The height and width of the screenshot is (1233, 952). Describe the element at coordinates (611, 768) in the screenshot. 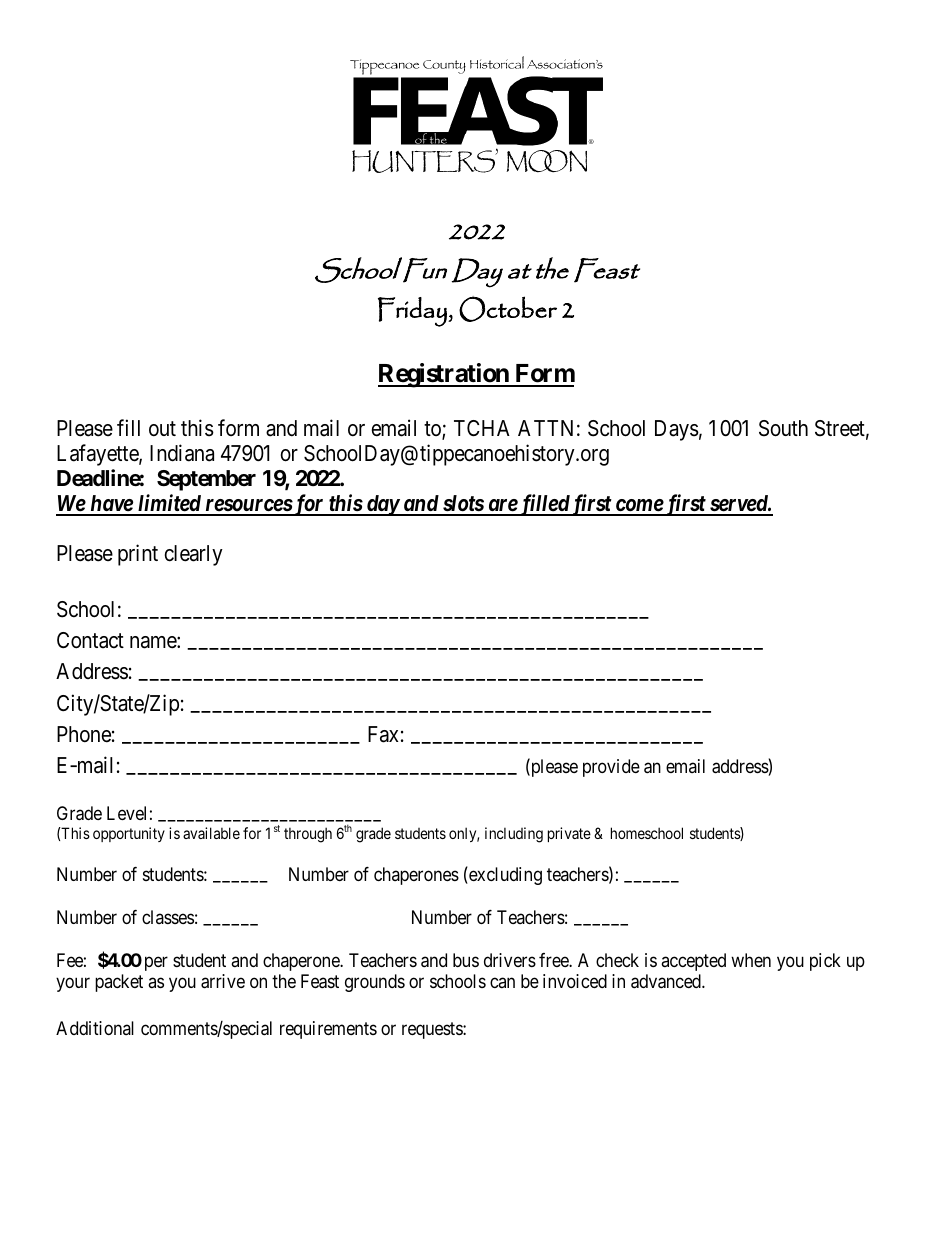

I see `provide` at that location.
